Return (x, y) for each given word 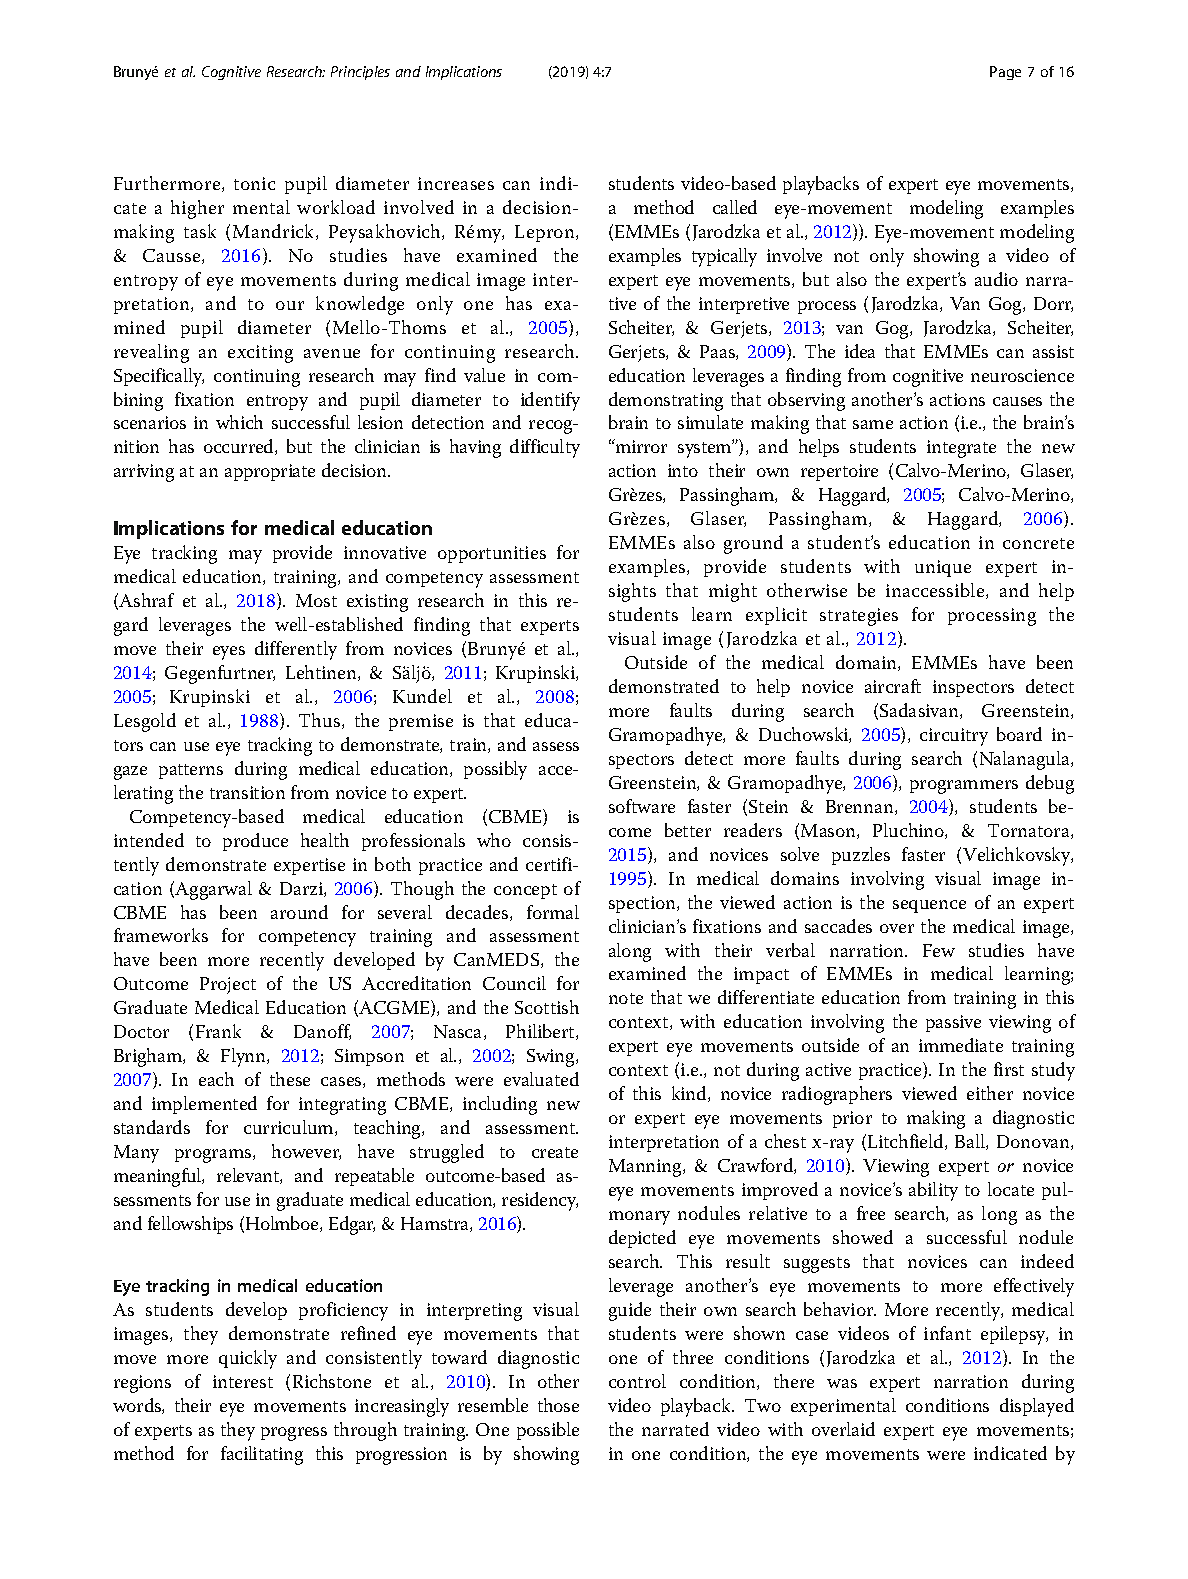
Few (939, 950)
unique (943, 568)
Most (316, 600)
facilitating (262, 1455)
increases (456, 183)
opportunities (492, 554)
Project (228, 985)
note (626, 998)
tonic (254, 183)
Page (1005, 73)
